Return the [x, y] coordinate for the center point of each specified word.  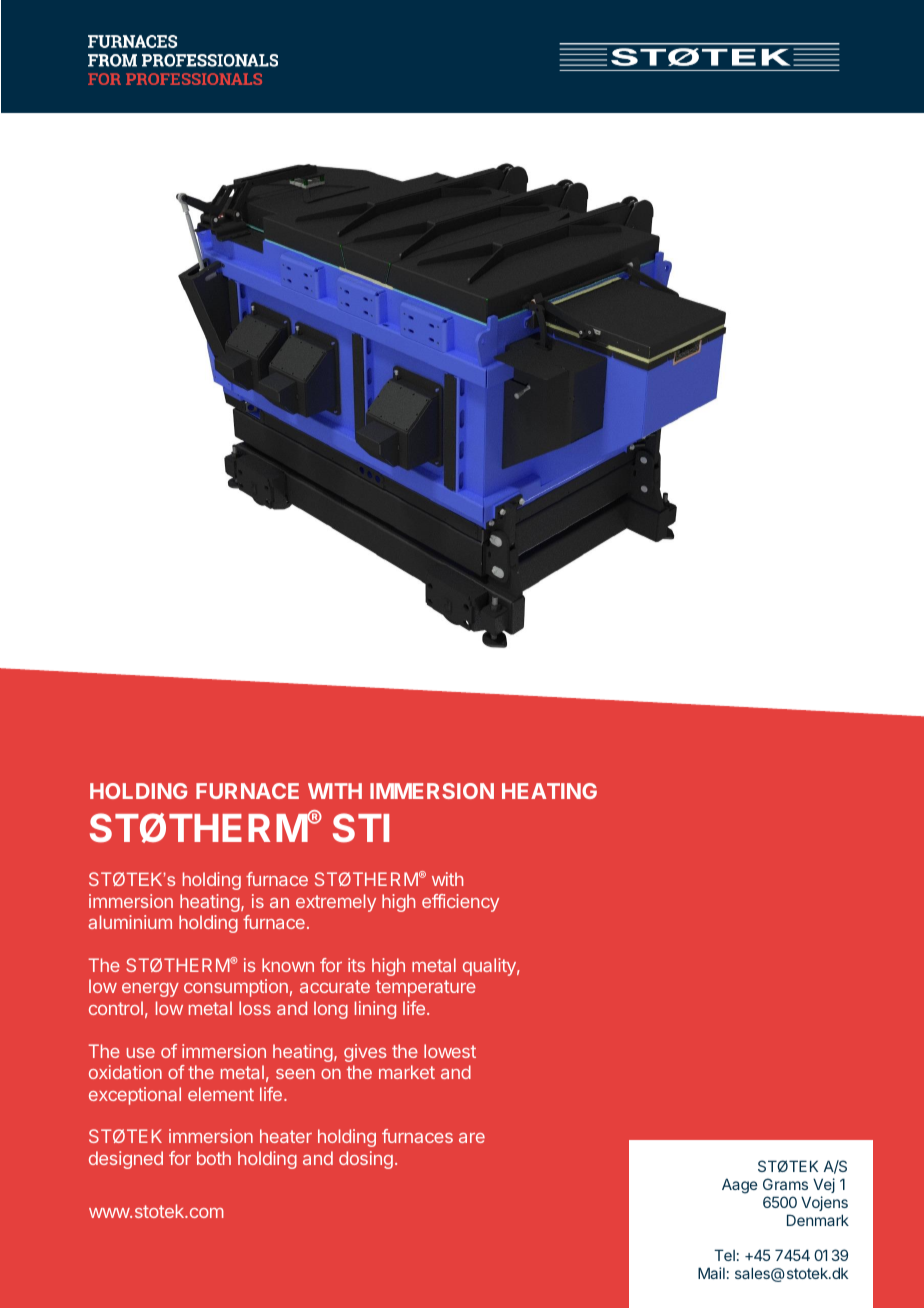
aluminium [130, 922]
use [141, 1053]
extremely [336, 903]
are [472, 1138]
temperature [426, 988]
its [356, 965]
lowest [450, 1051]
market [407, 1072]
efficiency [460, 903]
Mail [711, 1273]
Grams [785, 1184]
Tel [724, 1255]
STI [361, 828]
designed [126, 1160]
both [214, 1158]
